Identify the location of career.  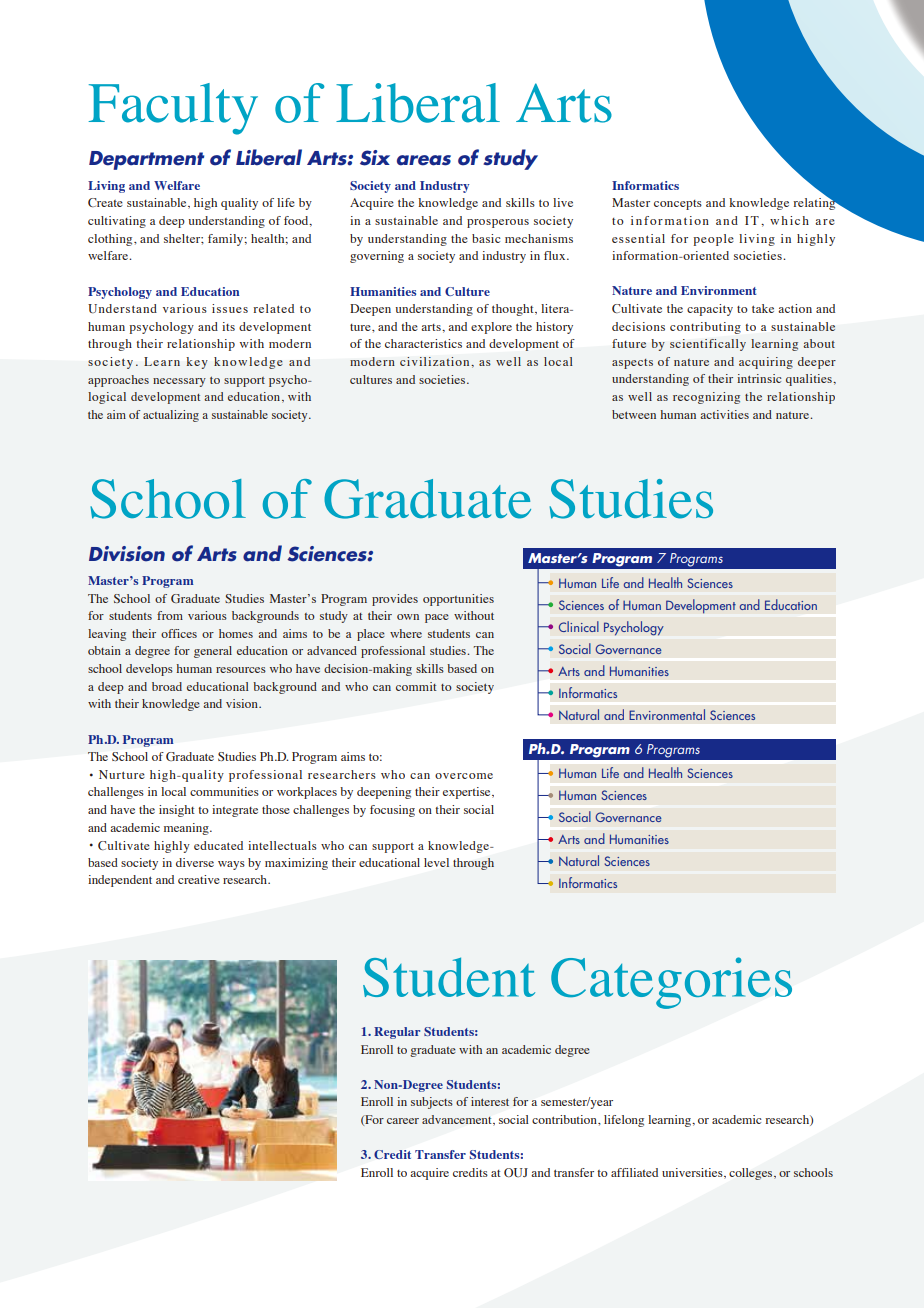
(403, 1121).
